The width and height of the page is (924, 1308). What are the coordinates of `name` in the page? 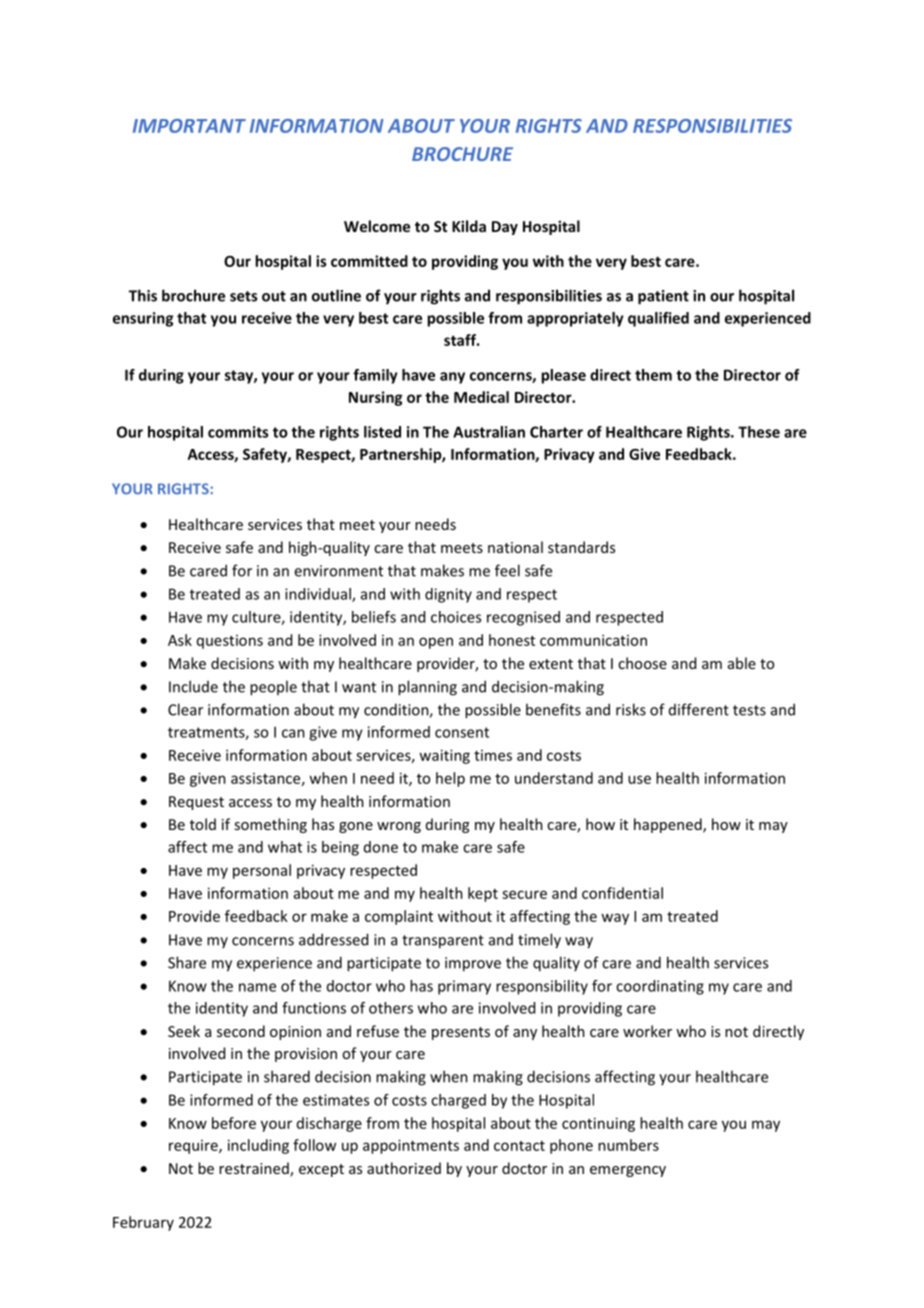 It's located at (257, 987).
